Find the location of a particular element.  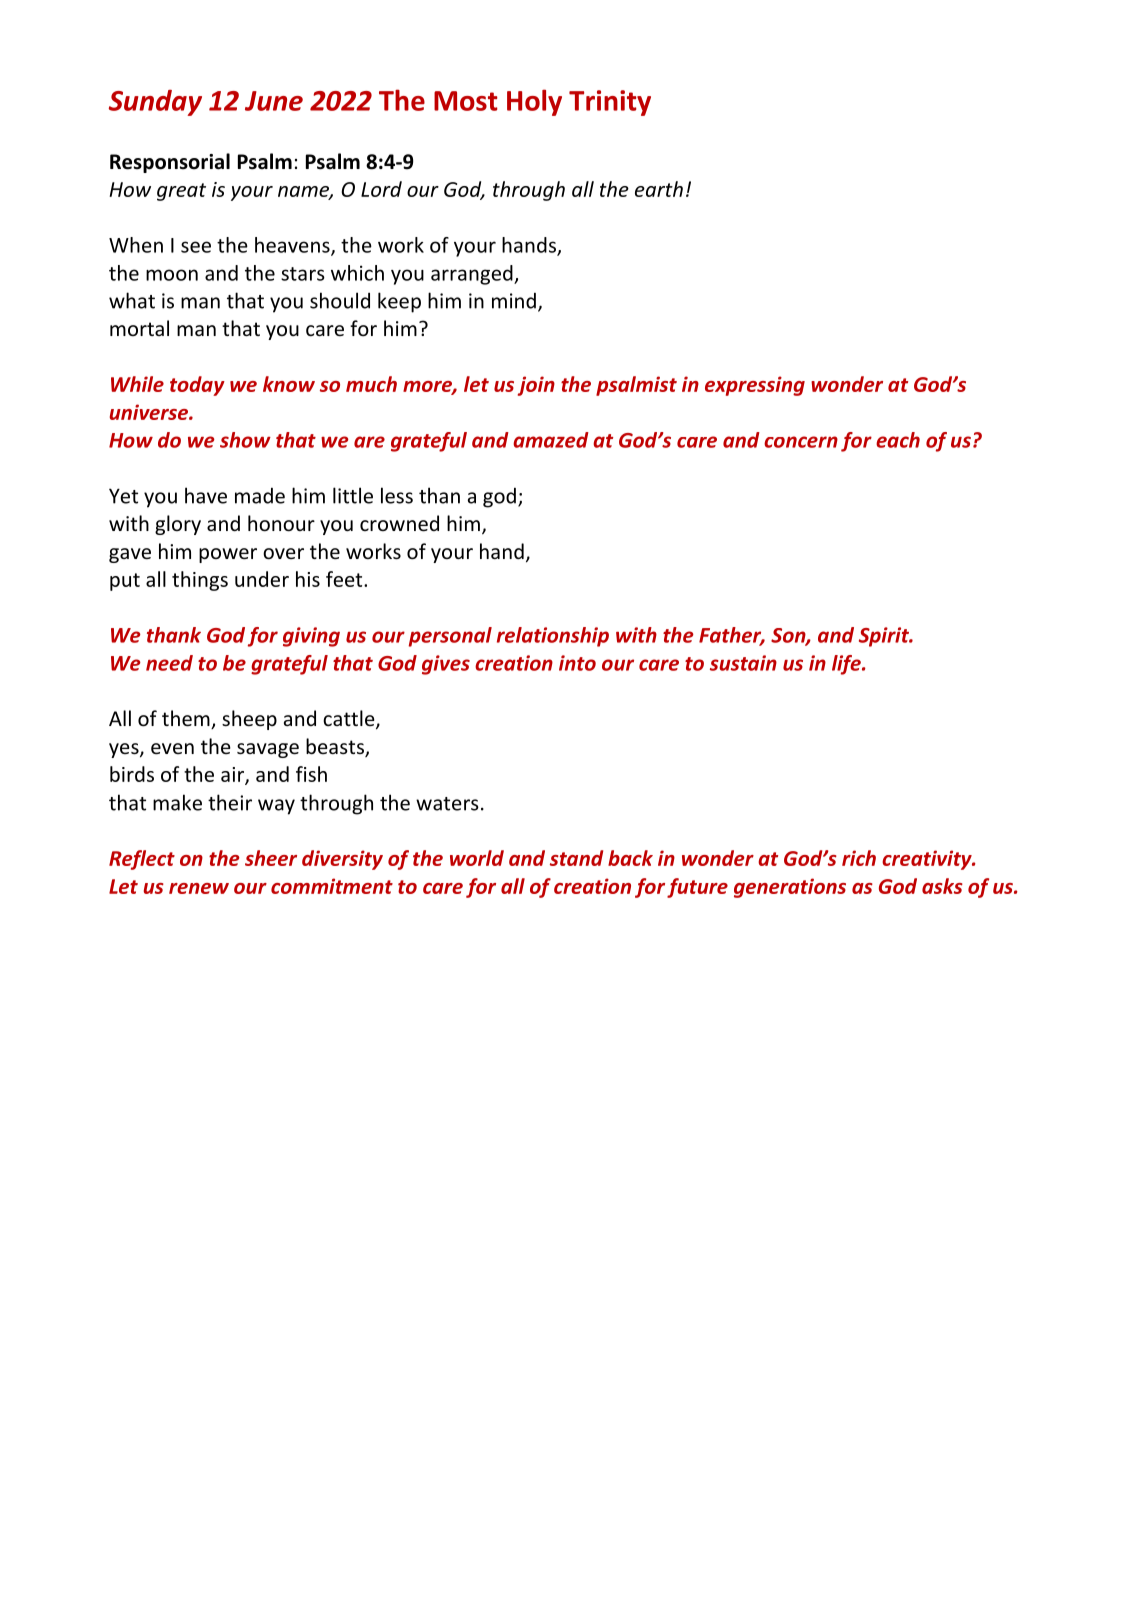

have is located at coordinates (206, 495).
